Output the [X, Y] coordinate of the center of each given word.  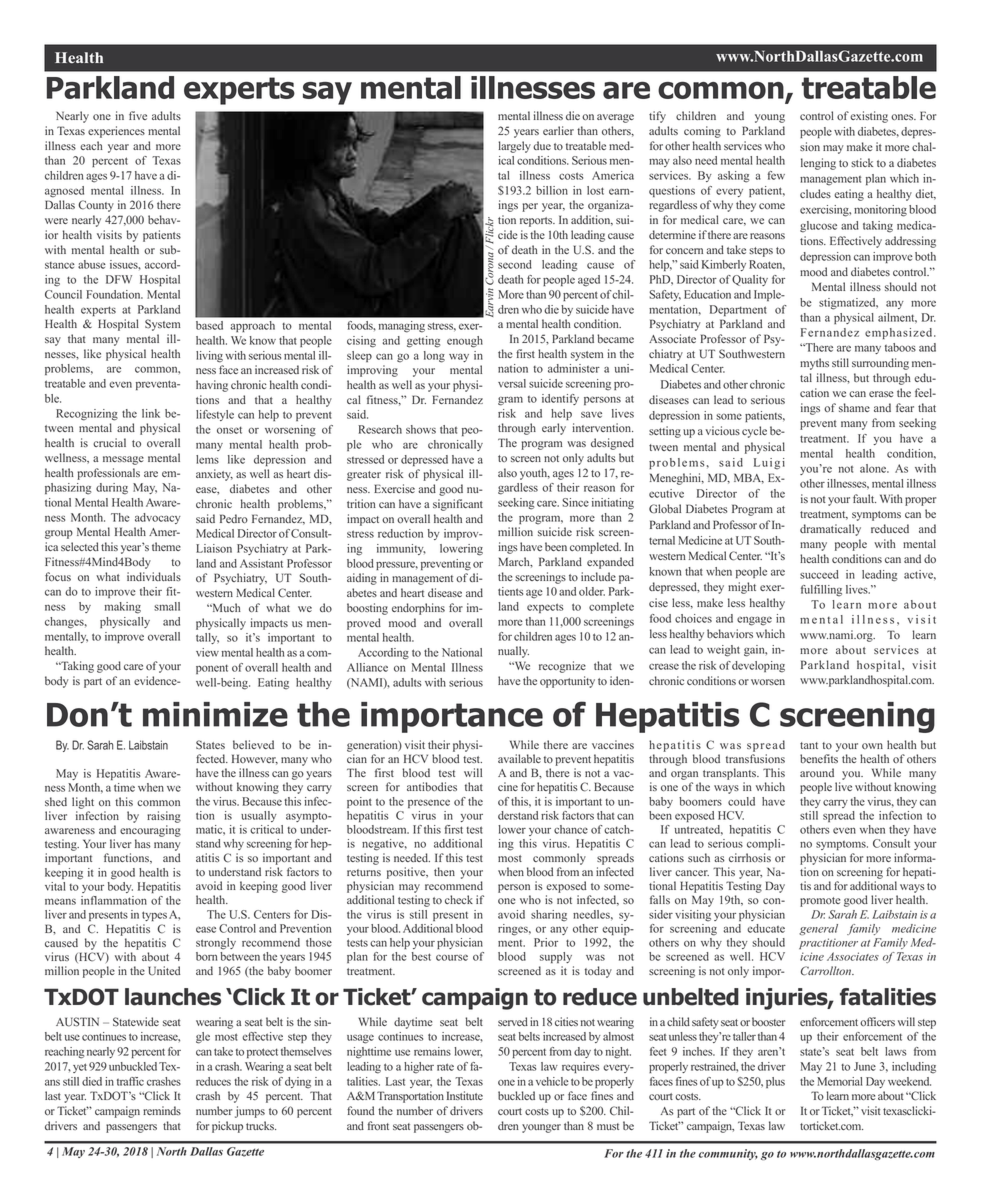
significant [458, 505]
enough [465, 342]
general [818, 929]
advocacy [158, 518]
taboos [900, 347]
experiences [116, 132]
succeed [819, 574]
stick [862, 162]
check [459, 899]
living [209, 357]
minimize [215, 714]
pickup [227, 1127]
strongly [216, 944]
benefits [819, 758]
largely [514, 147]
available [519, 758]
